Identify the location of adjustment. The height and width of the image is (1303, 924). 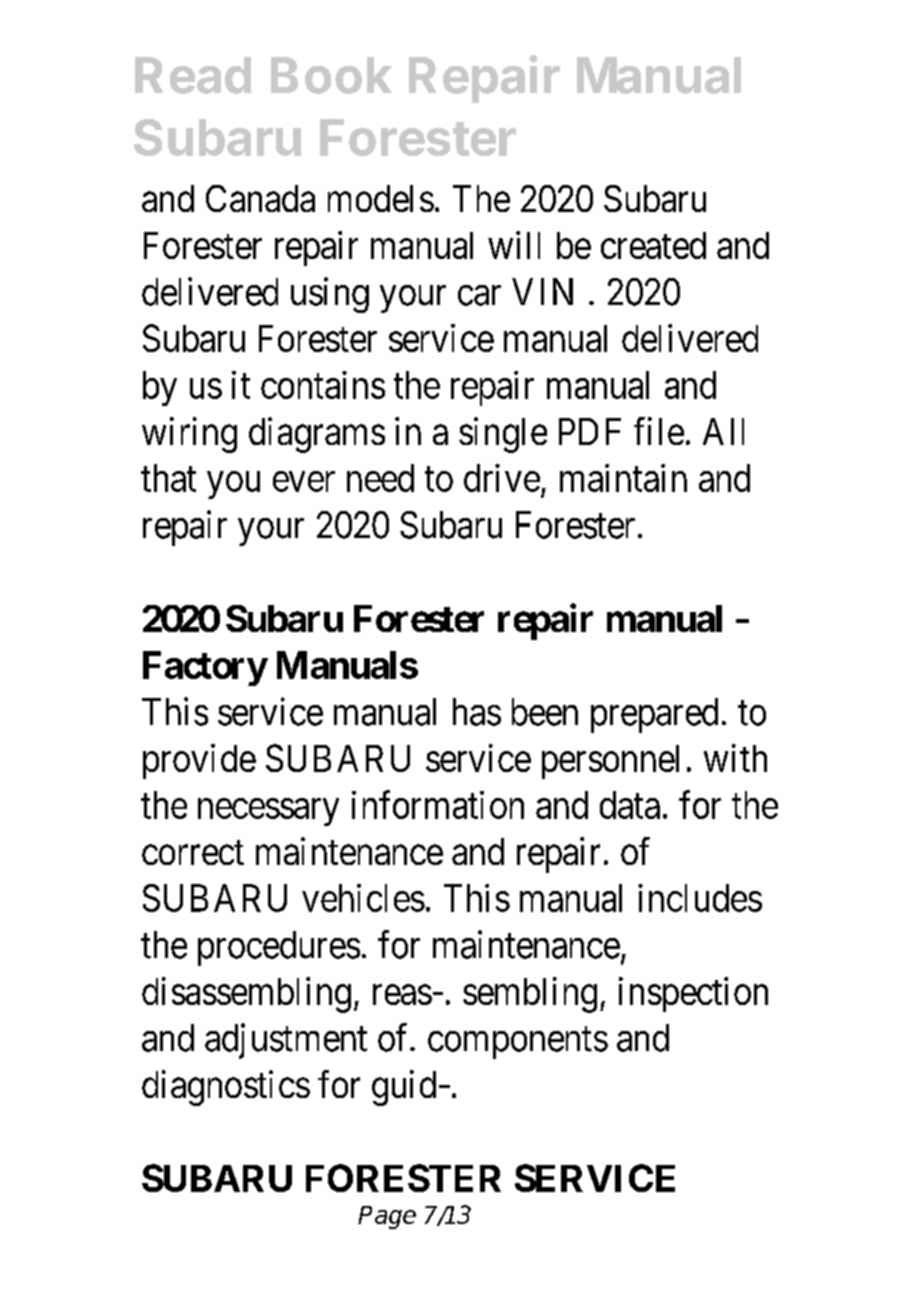
(286, 1041).
